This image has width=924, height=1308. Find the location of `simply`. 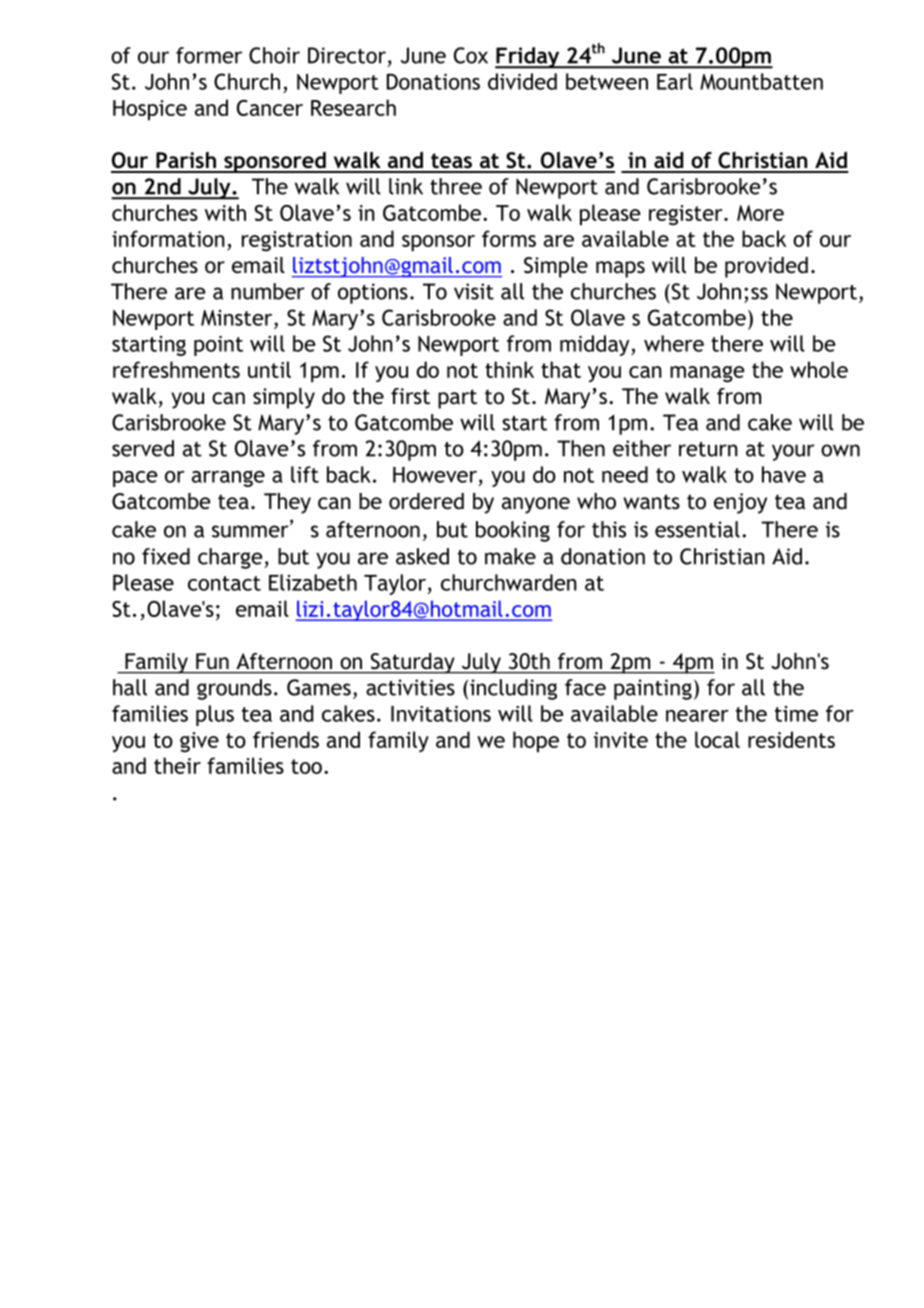

simply is located at coordinates (284, 398).
